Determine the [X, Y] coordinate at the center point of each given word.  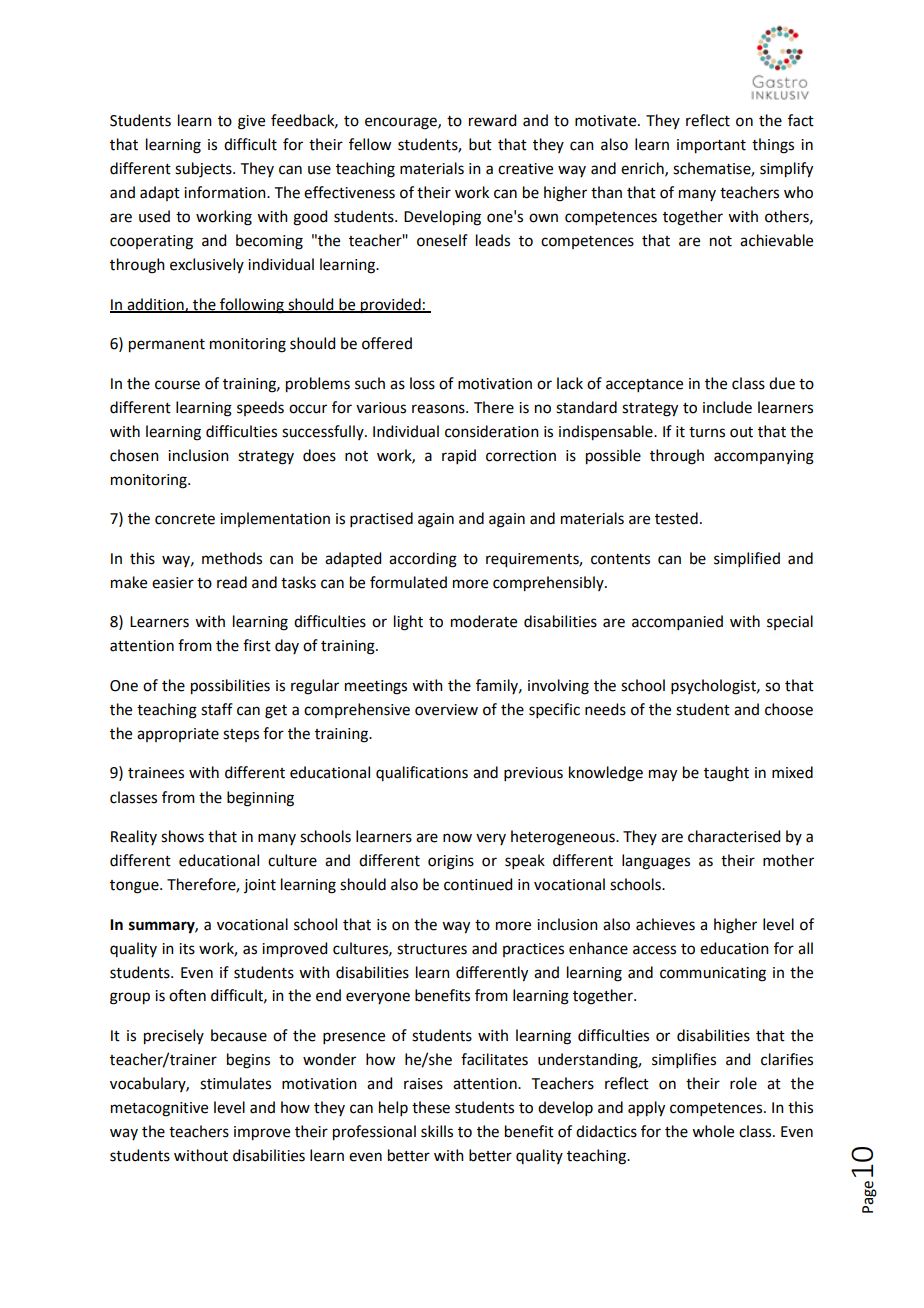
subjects [204, 170]
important [711, 146]
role [743, 1083]
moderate [484, 621]
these [431, 1107]
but [480, 144]
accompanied [677, 622]
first [257, 645]
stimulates [235, 1083]
